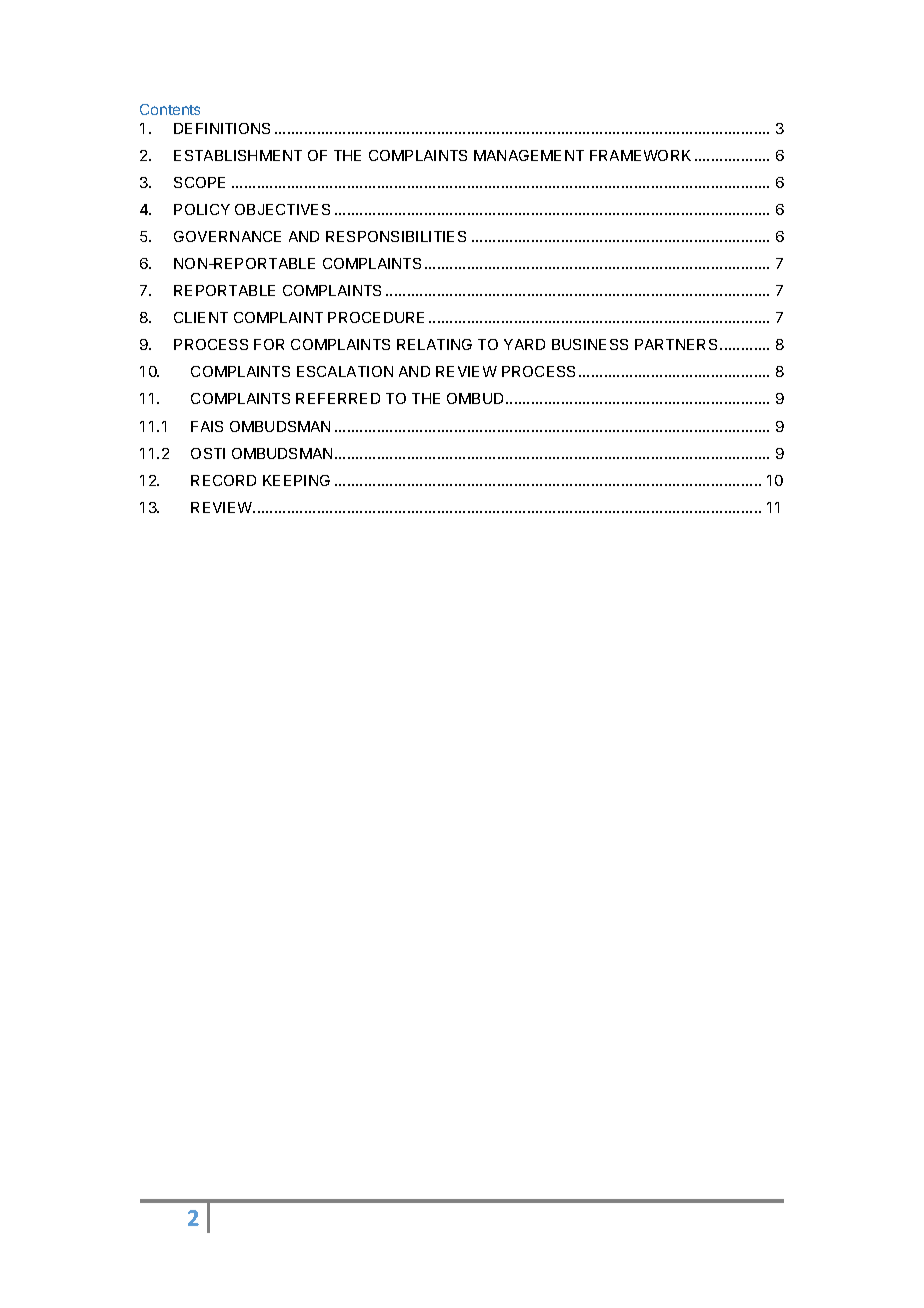 This screenshot has height=1308, width=924. What do you see at coordinates (396, 236) in the screenshot?
I see `RESPONSIBILITIES` at bounding box center [396, 236].
